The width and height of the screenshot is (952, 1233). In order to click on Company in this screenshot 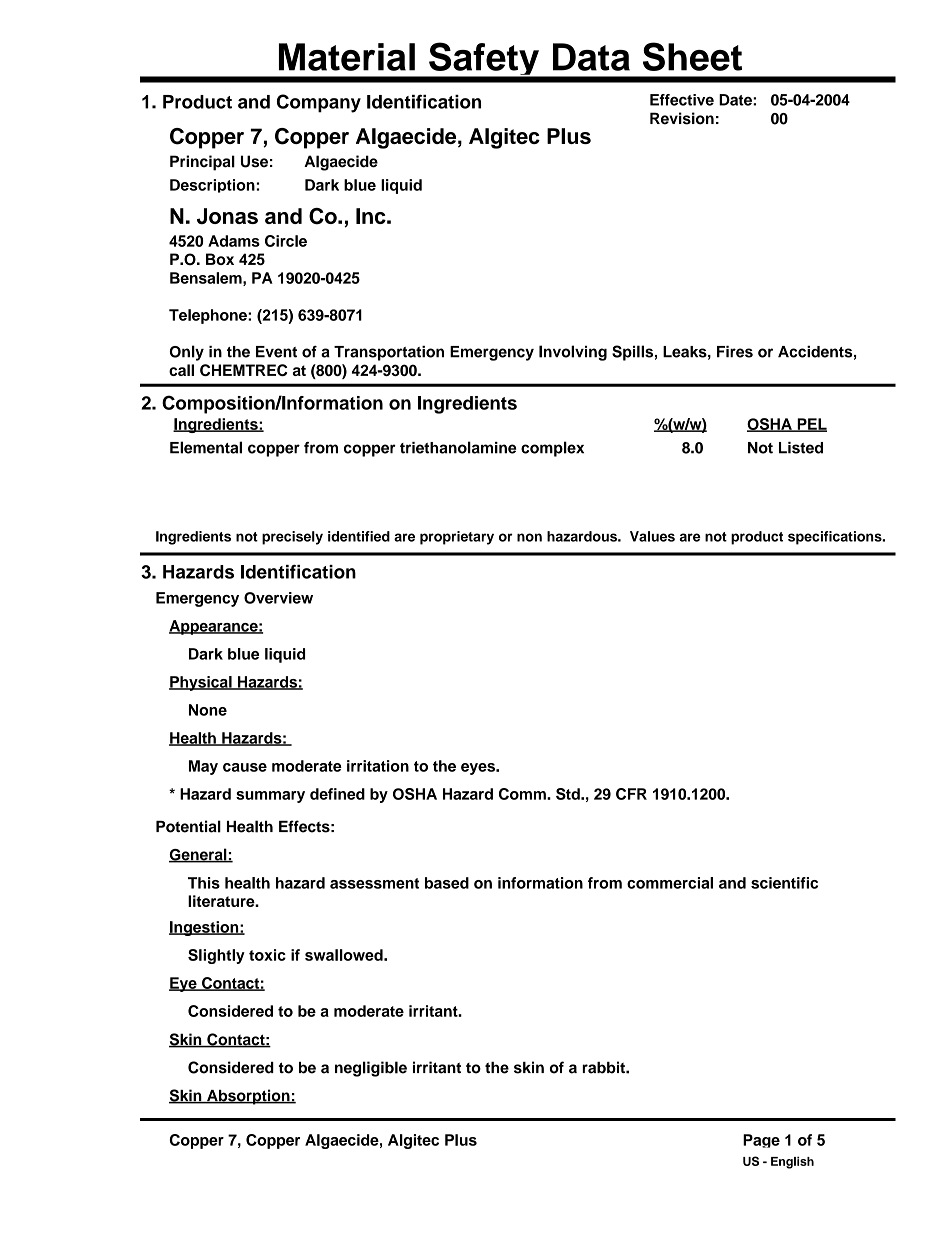, I will do `click(319, 103)`.
